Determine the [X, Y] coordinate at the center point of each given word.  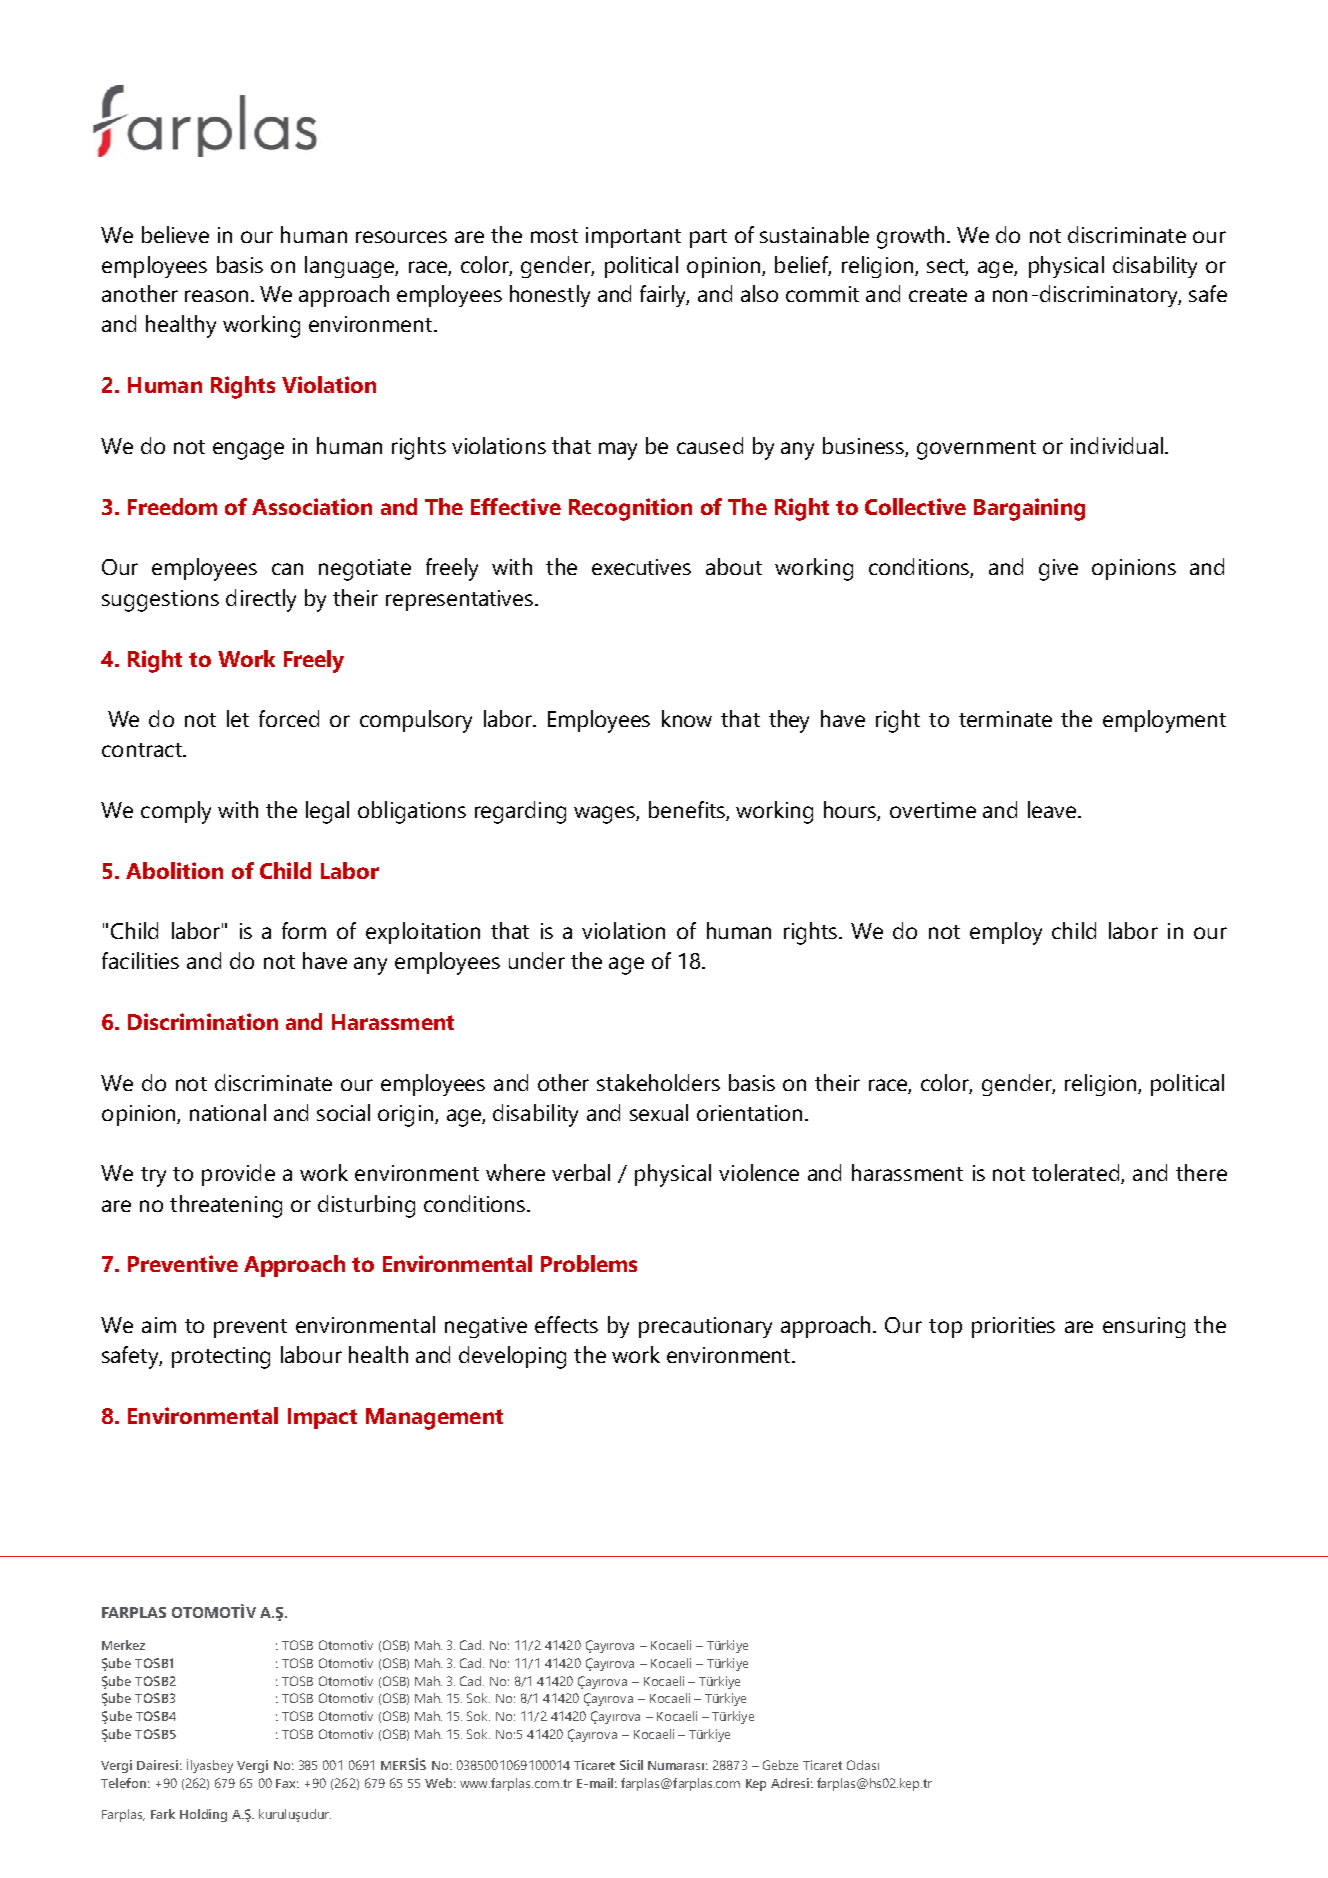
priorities [1013, 1327]
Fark [163, 1814]
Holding [203, 1815]
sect [947, 267]
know [687, 718]
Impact [322, 1418]
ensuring [1144, 1327]
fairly [664, 296]
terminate [1005, 719]
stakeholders [658, 1082]
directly [261, 600]
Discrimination [203, 1021]
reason [216, 296]
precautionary [705, 1327]
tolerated [1077, 1174]
